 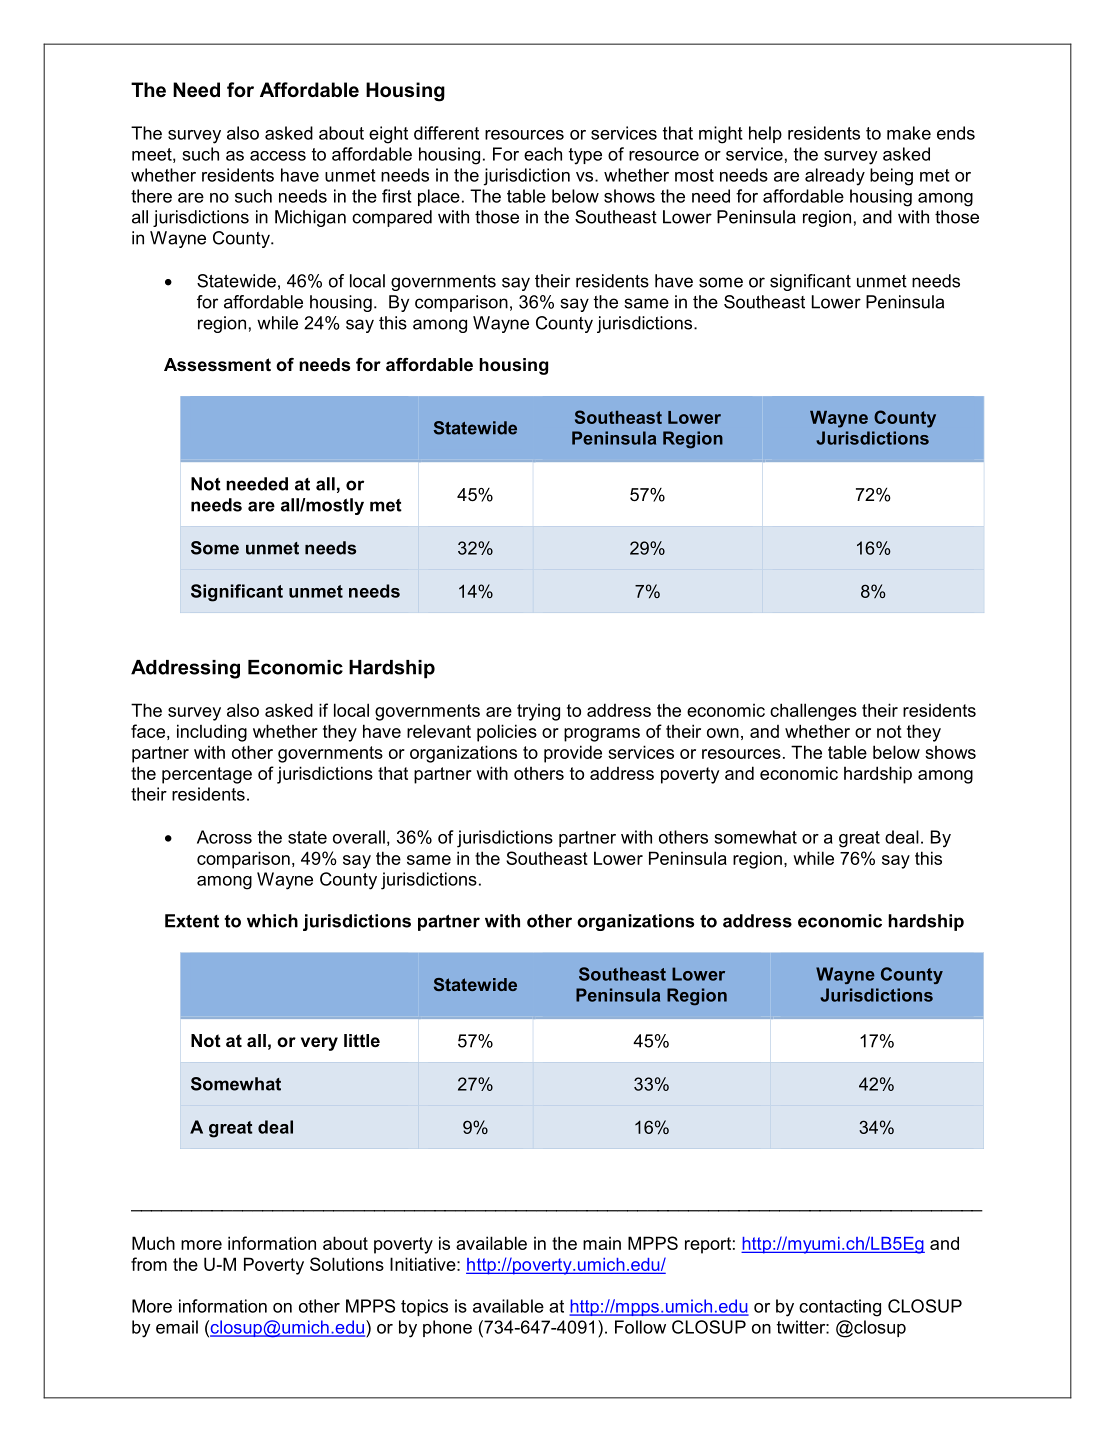 What do you see at coordinates (272, 921) in the image?
I see `which` at bounding box center [272, 921].
